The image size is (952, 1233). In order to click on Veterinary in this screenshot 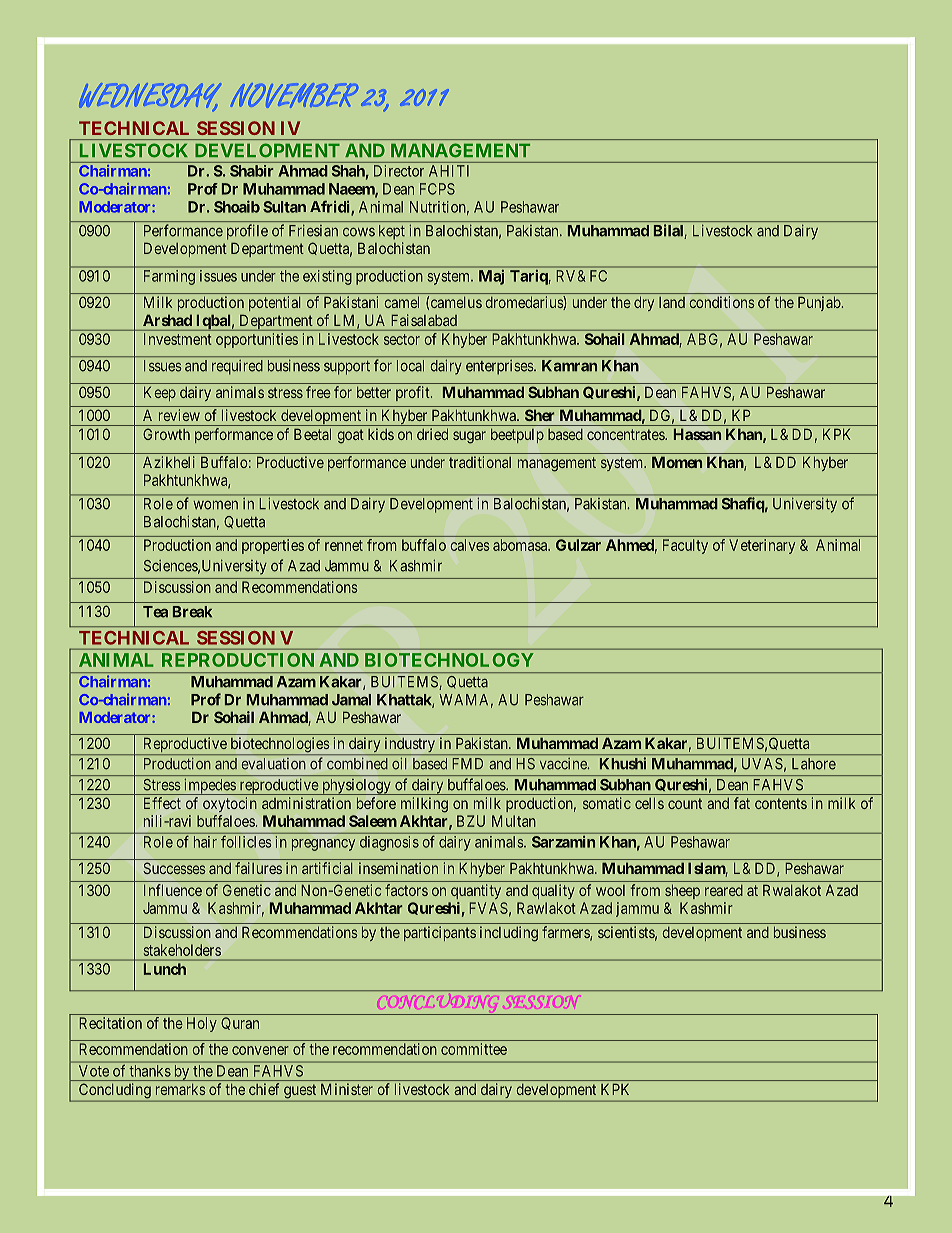, I will do `click(762, 546)`.
